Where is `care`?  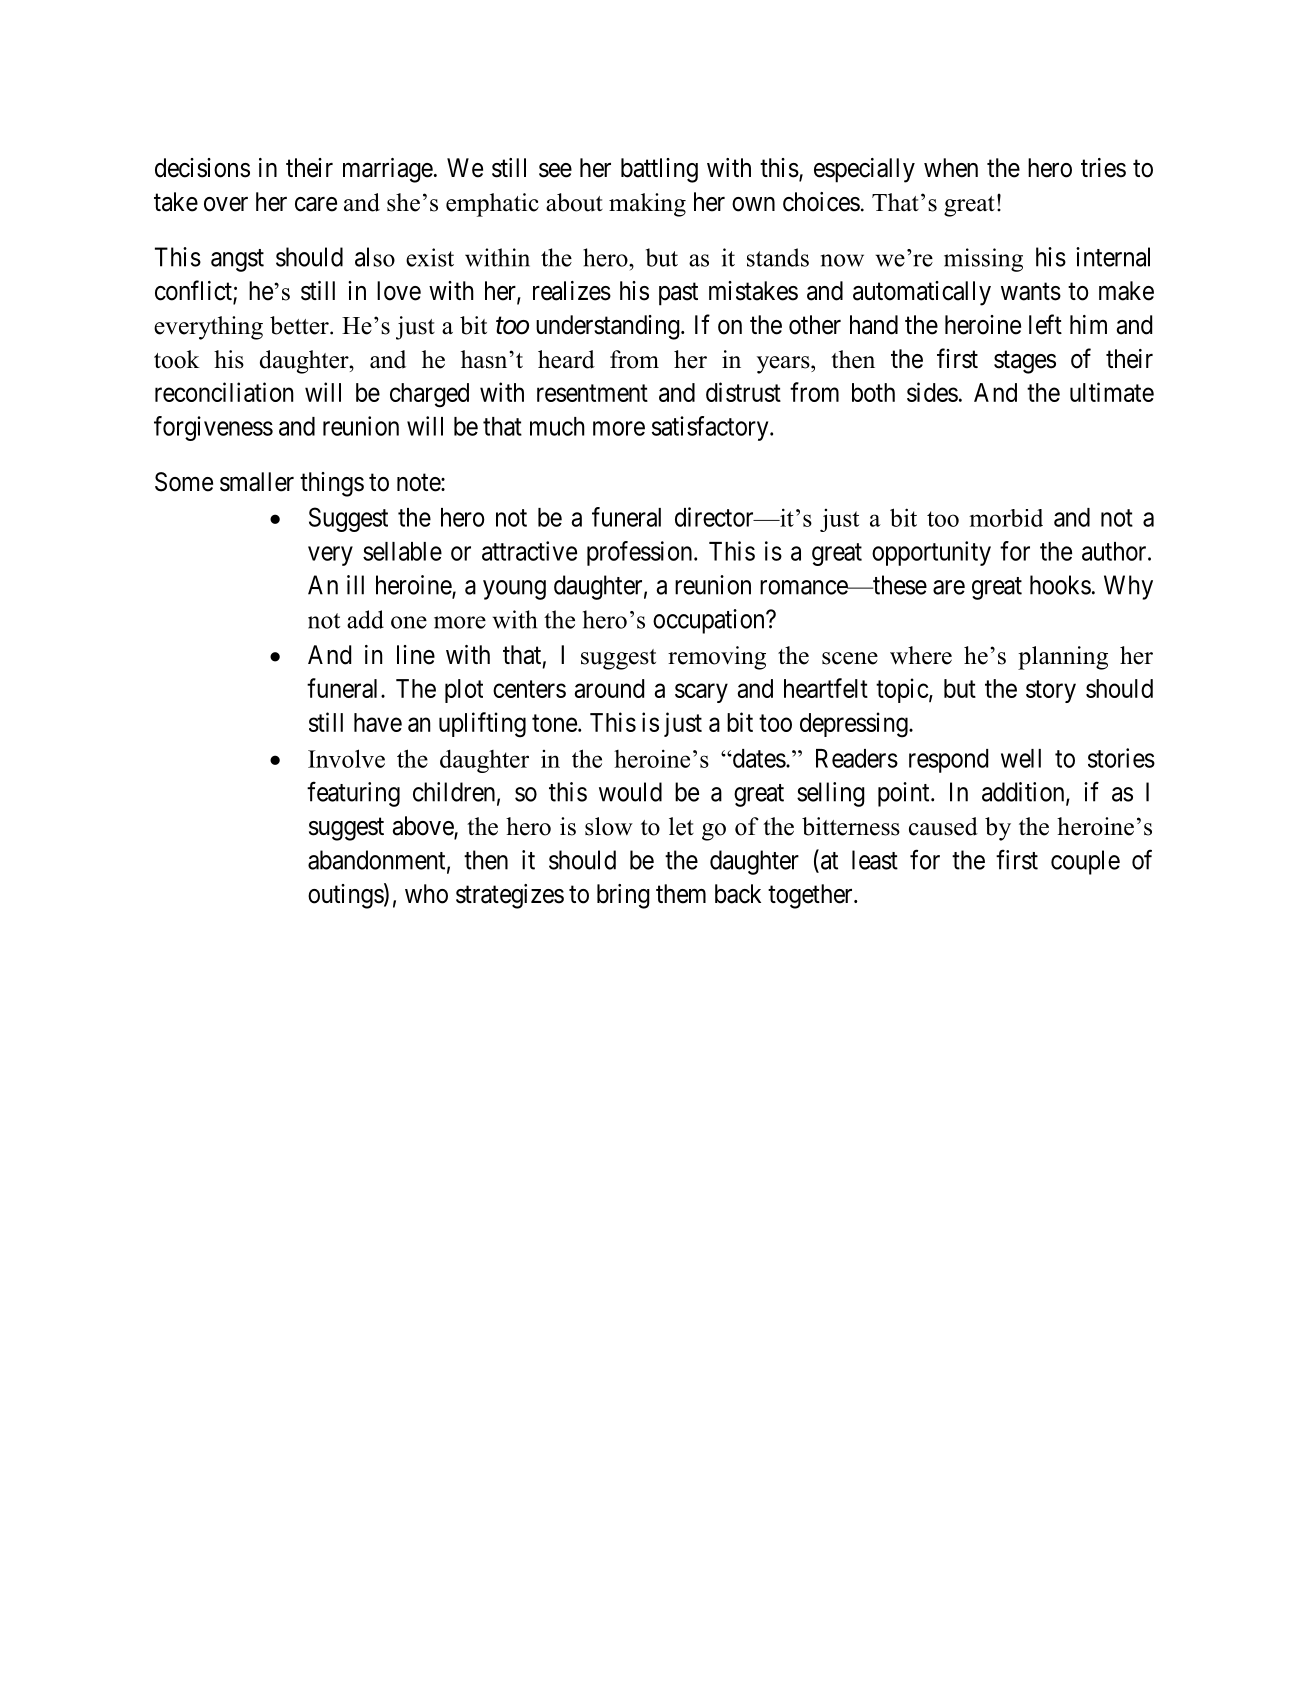
care is located at coordinates (316, 204).
